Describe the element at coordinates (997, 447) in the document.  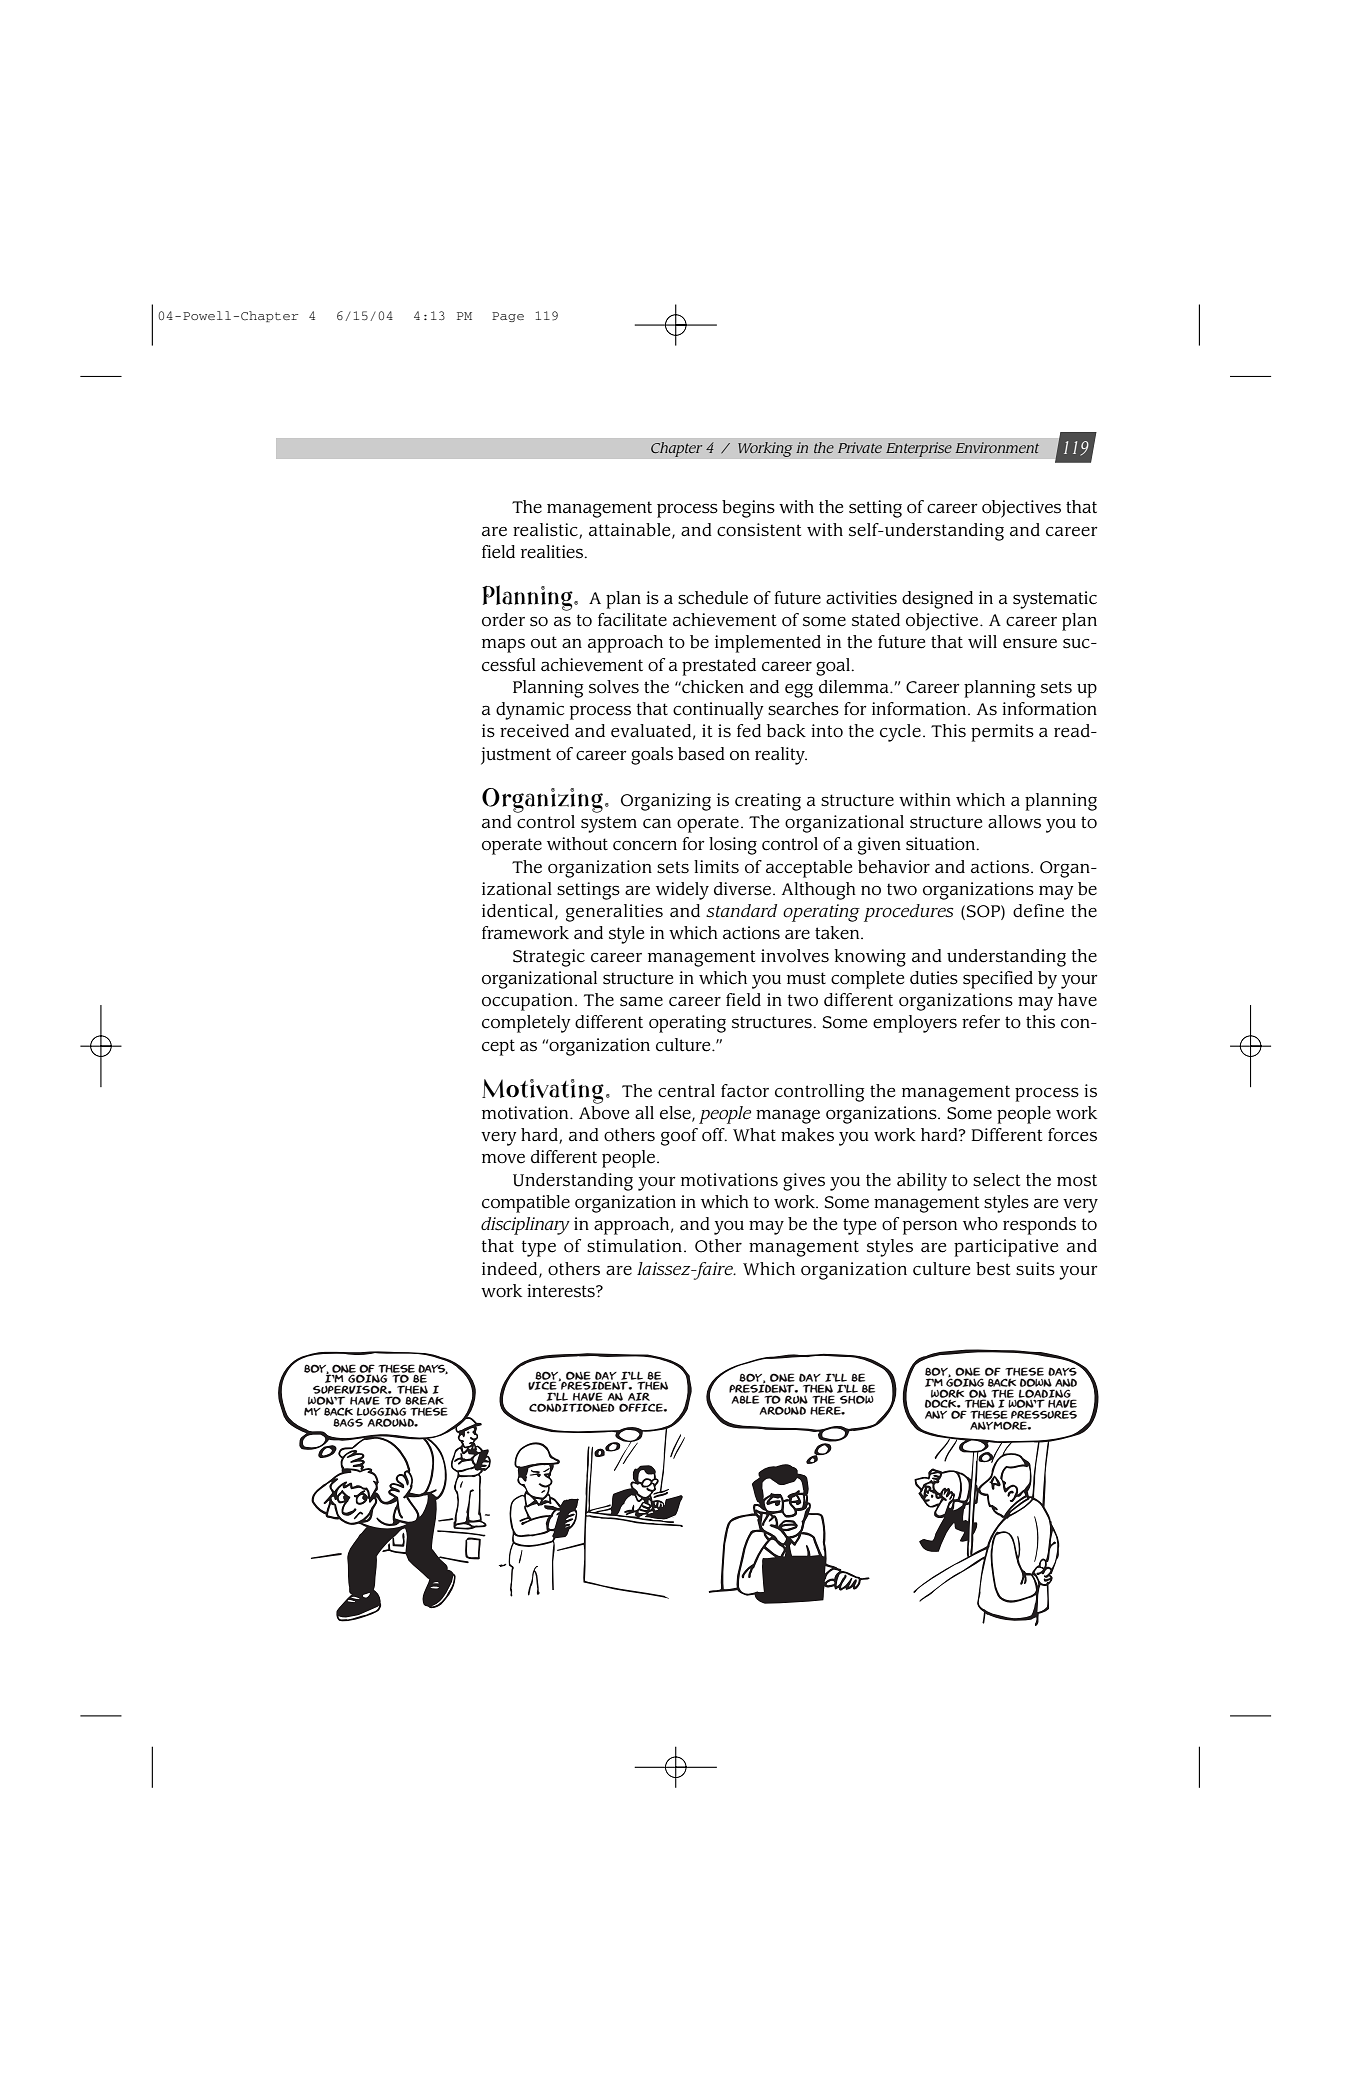
I see `Environment` at that location.
